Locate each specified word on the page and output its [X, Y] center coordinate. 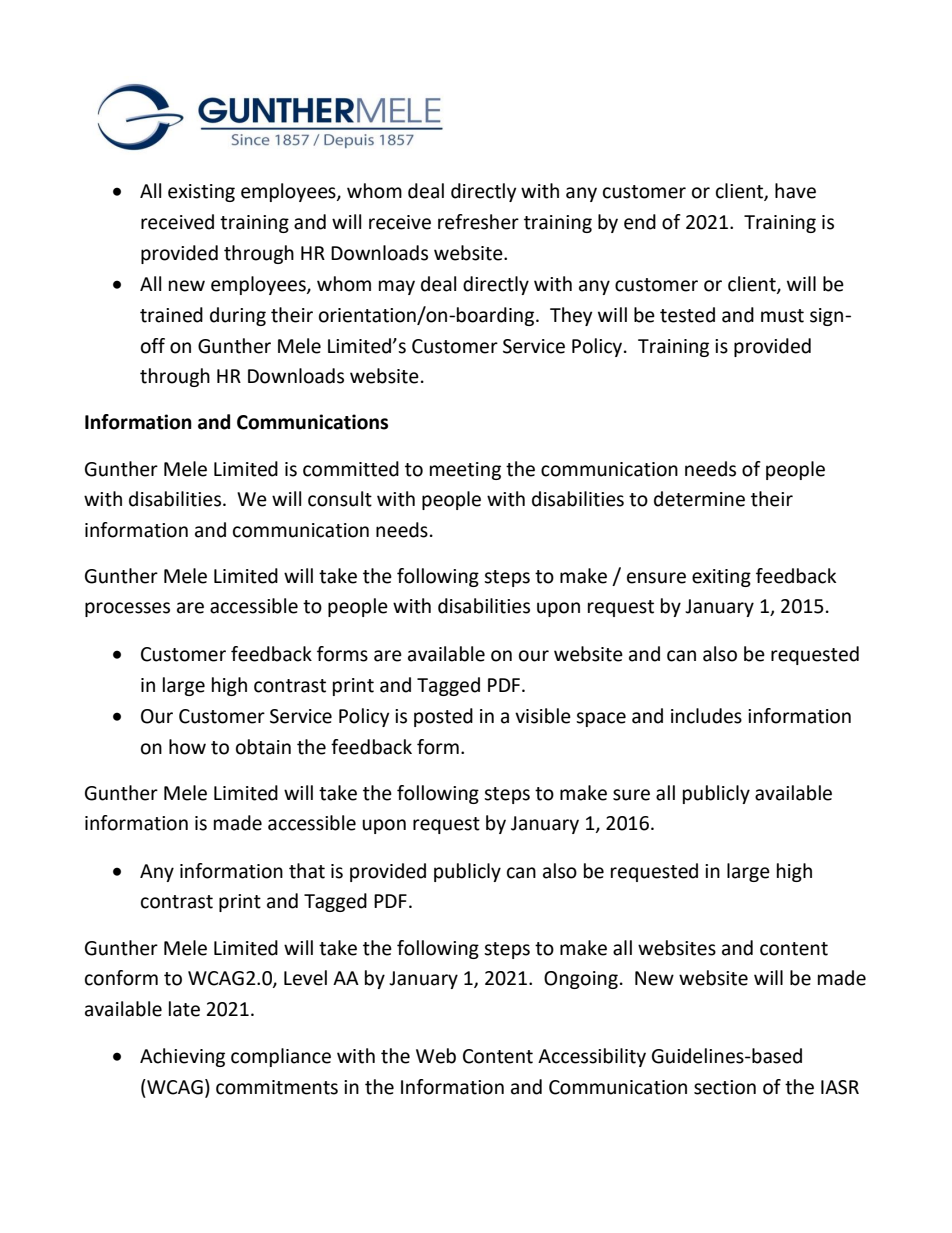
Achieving [182, 1057]
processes [127, 609]
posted [443, 717]
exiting [721, 578]
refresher [478, 222]
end [640, 222]
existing [201, 193]
